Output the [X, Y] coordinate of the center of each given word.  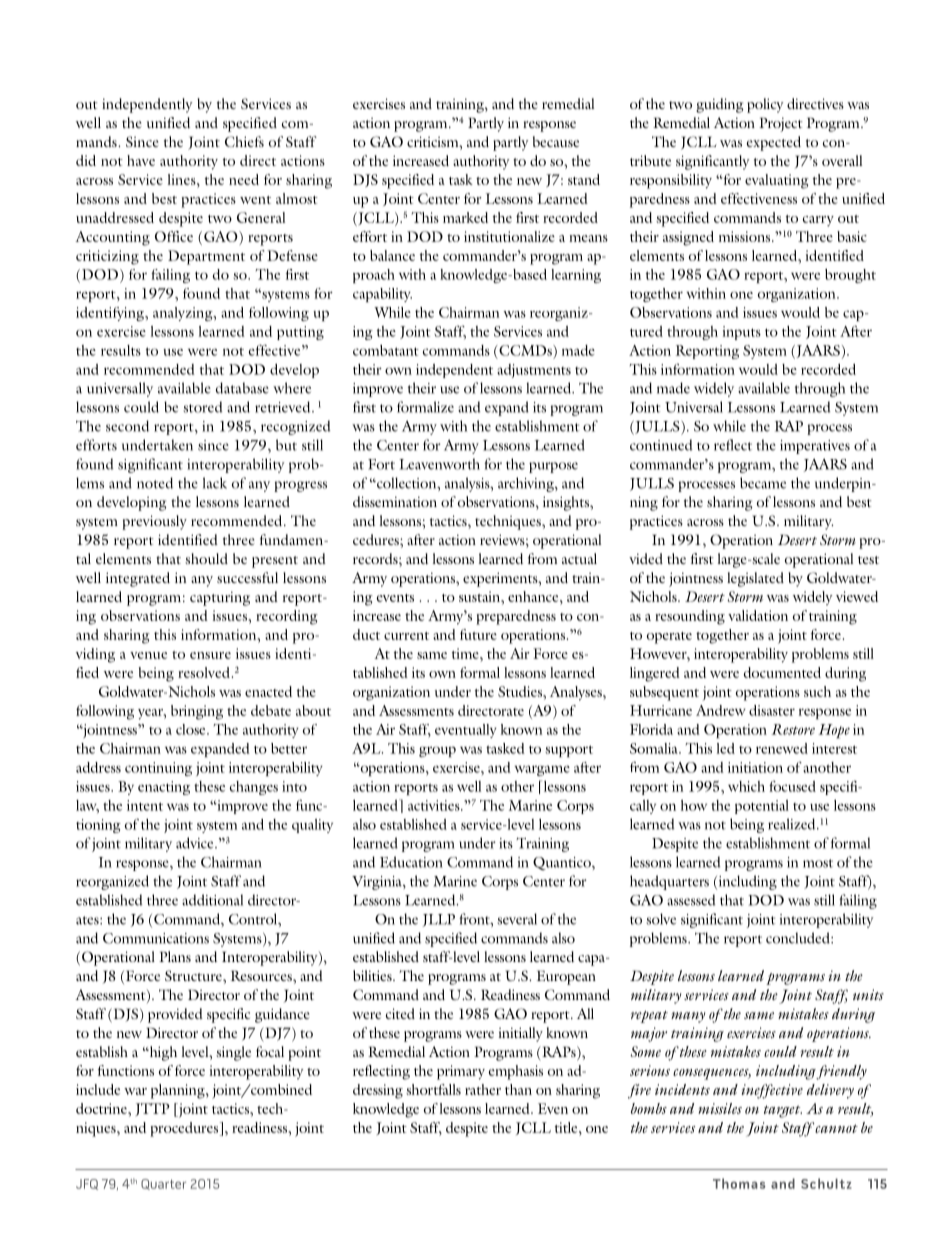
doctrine [102, 1108]
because [556, 141]
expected [774, 143]
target [783, 1111]
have [141, 160]
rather [483, 1089]
